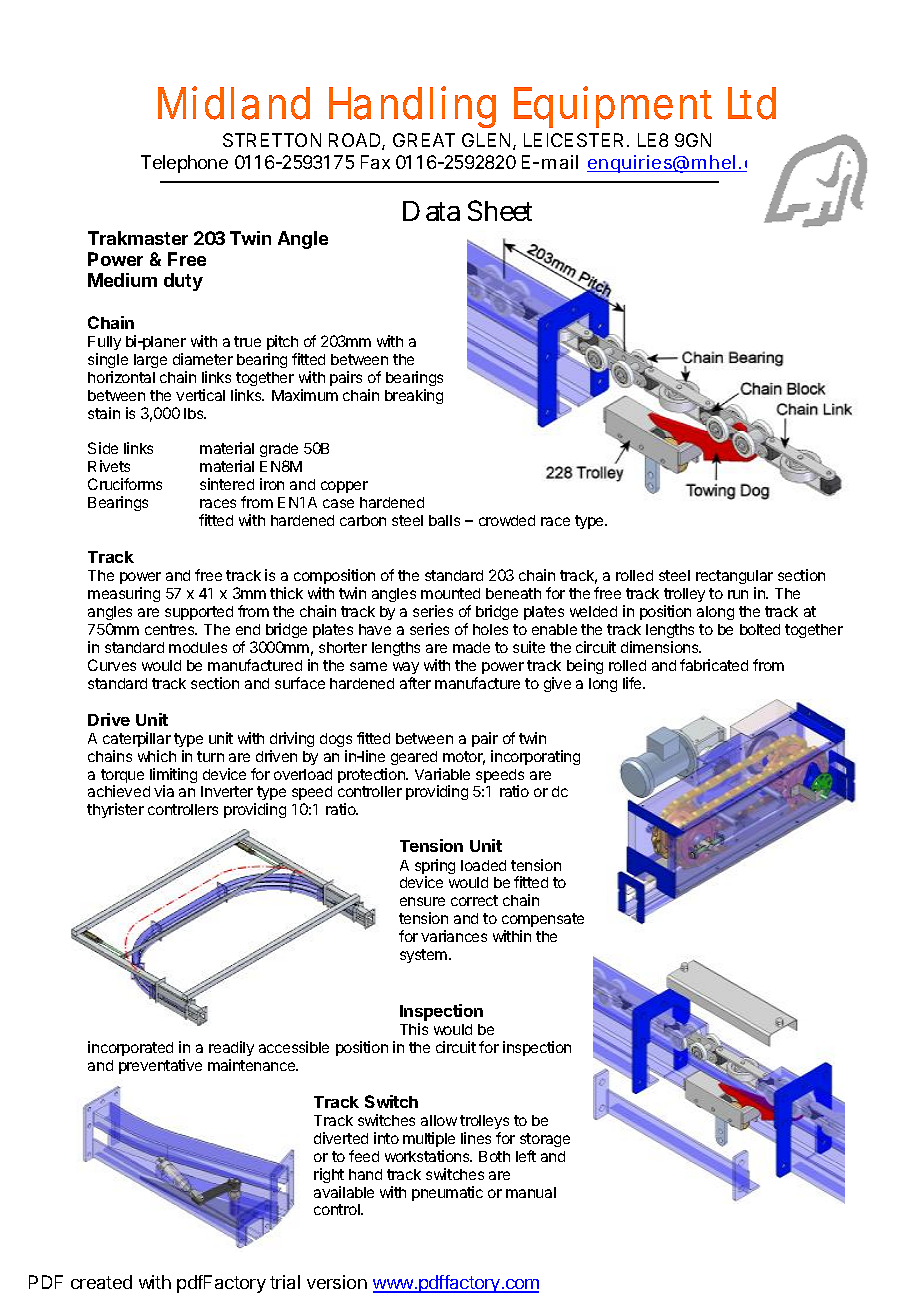  I want to click on Telephone, so click(184, 164).
